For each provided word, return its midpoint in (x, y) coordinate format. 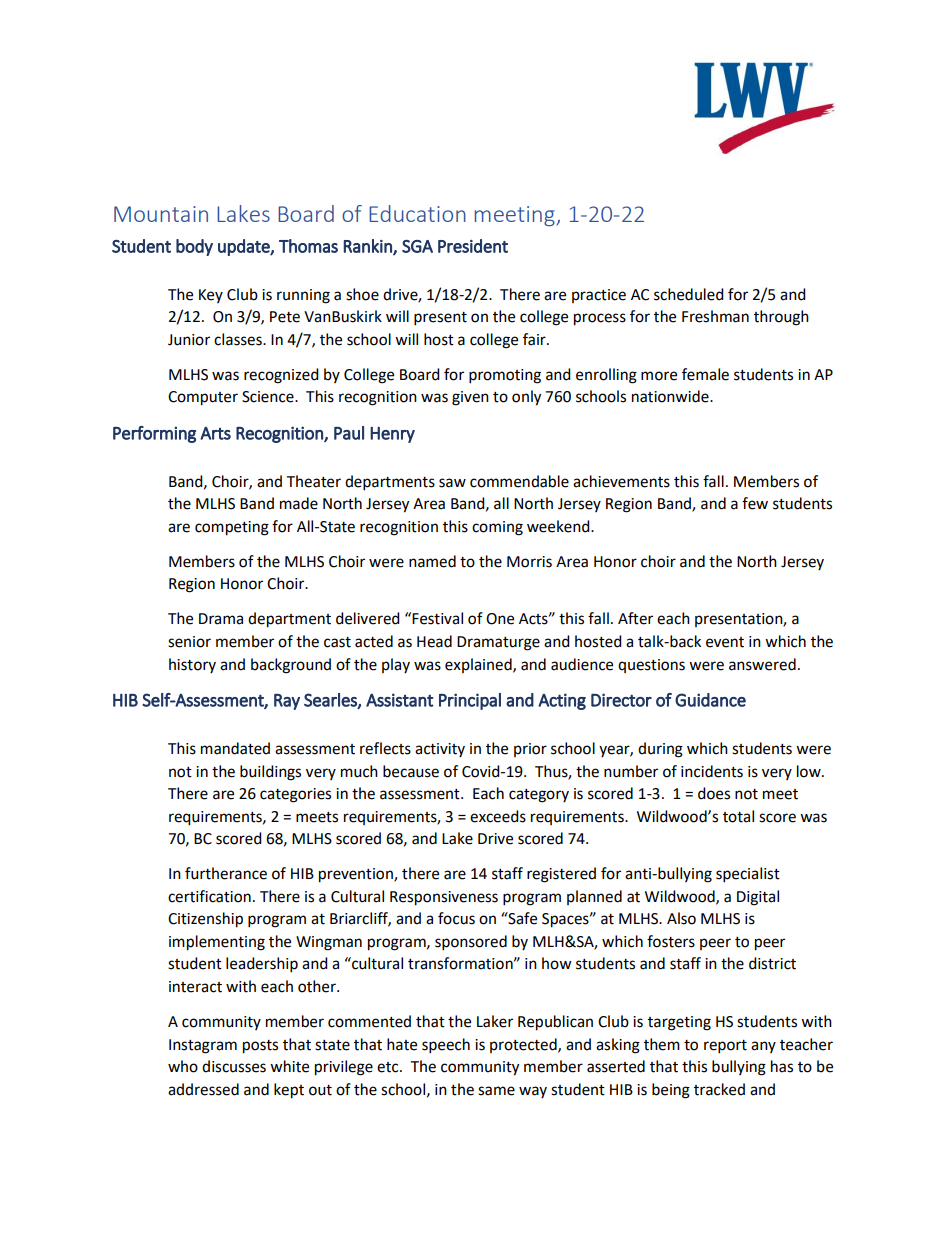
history (192, 665)
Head (434, 641)
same (496, 1091)
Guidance (710, 700)
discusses (234, 1066)
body (194, 247)
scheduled (689, 294)
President (473, 246)
